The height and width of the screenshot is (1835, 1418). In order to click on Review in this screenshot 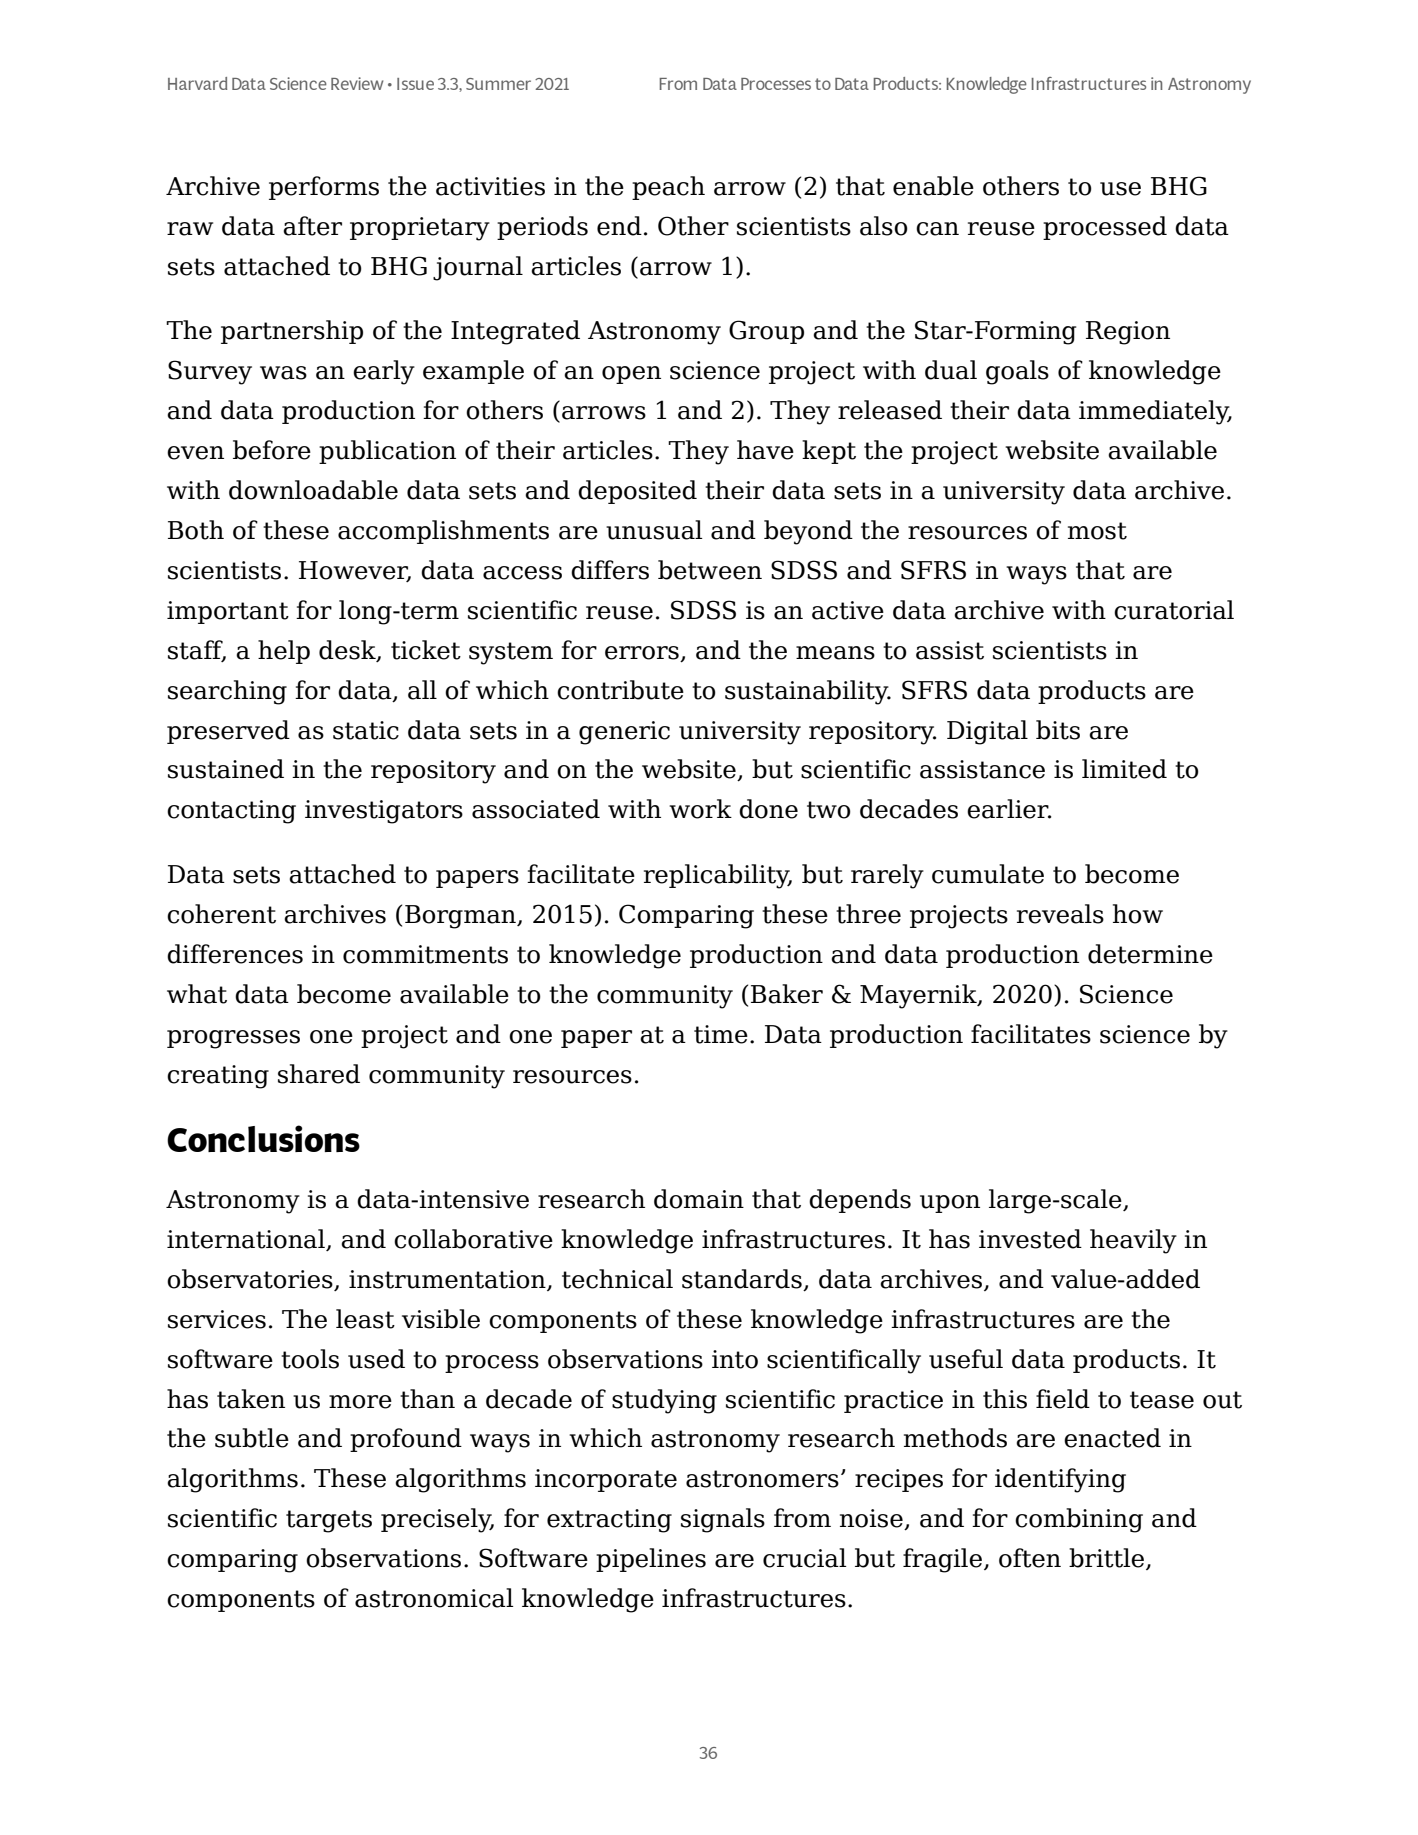, I will do `click(357, 83)`.
